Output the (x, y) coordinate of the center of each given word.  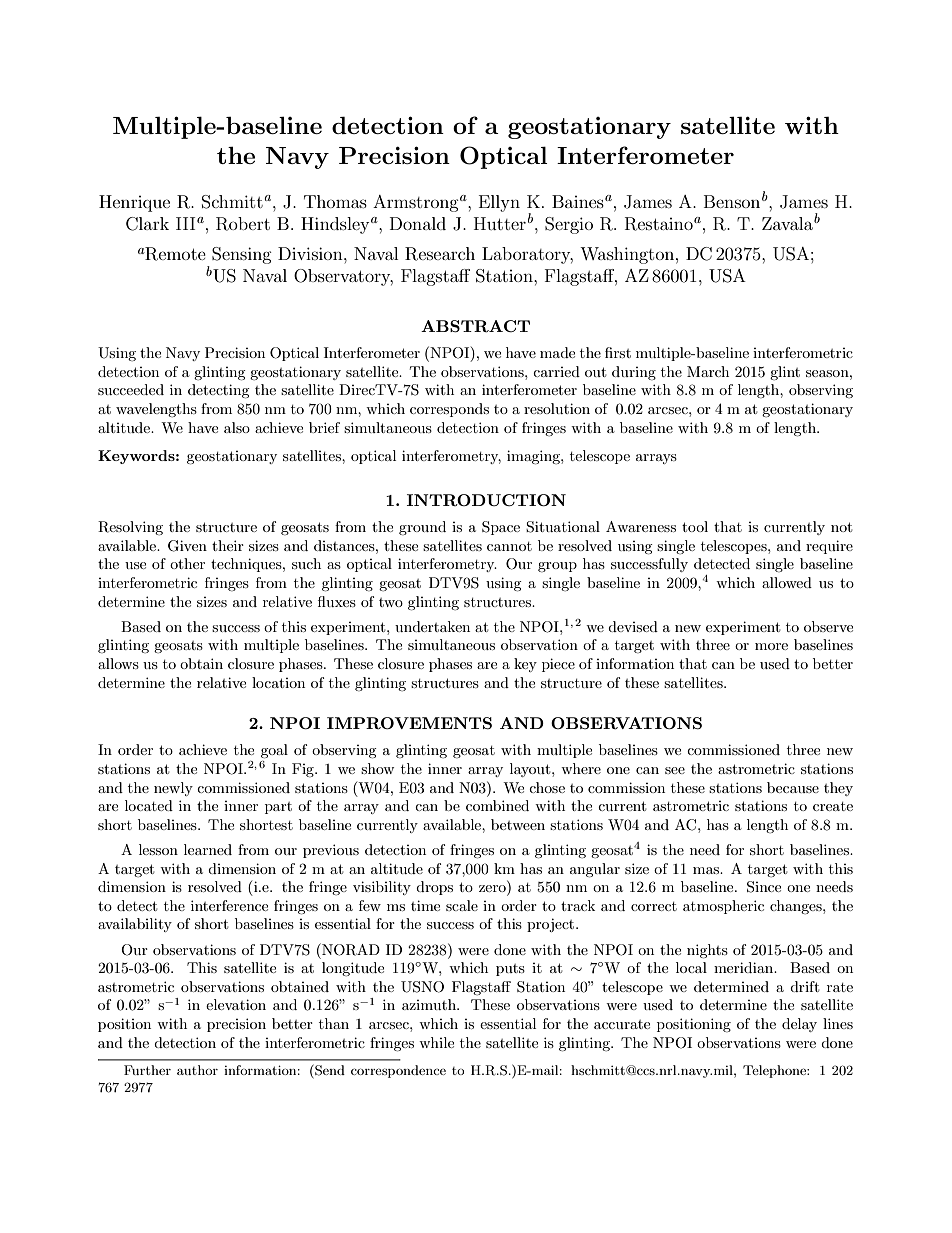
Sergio (569, 225)
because (793, 787)
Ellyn (499, 203)
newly (173, 789)
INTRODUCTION (486, 500)
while (436, 1042)
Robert (243, 224)
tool (695, 526)
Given (187, 546)
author (197, 1070)
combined (497, 805)
